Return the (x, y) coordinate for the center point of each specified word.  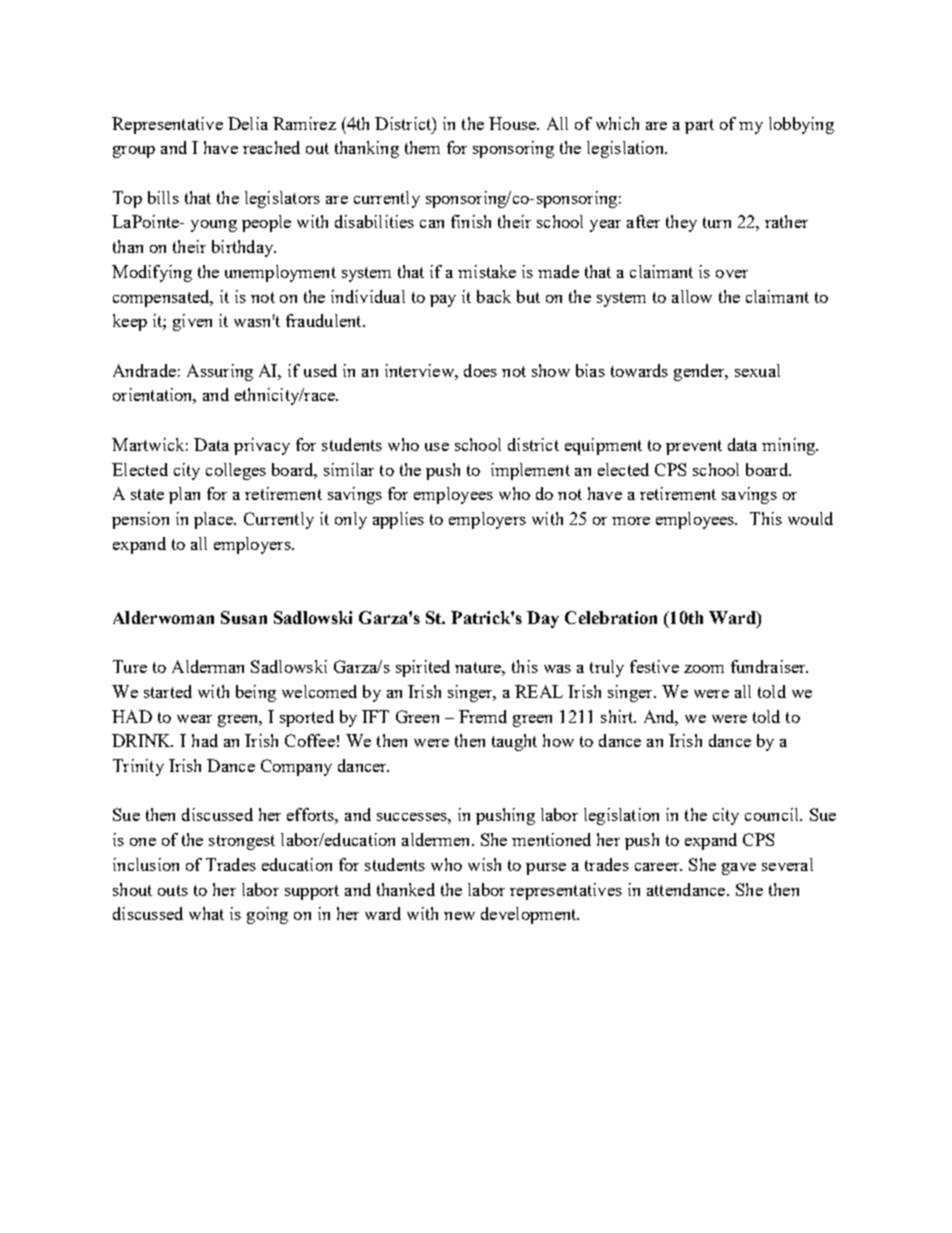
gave (739, 869)
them (422, 147)
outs (173, 890)
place (214, 520)
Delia (248, 123)
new (459, 916)
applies (398, 520)
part (699, 126)
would (810, 518)
